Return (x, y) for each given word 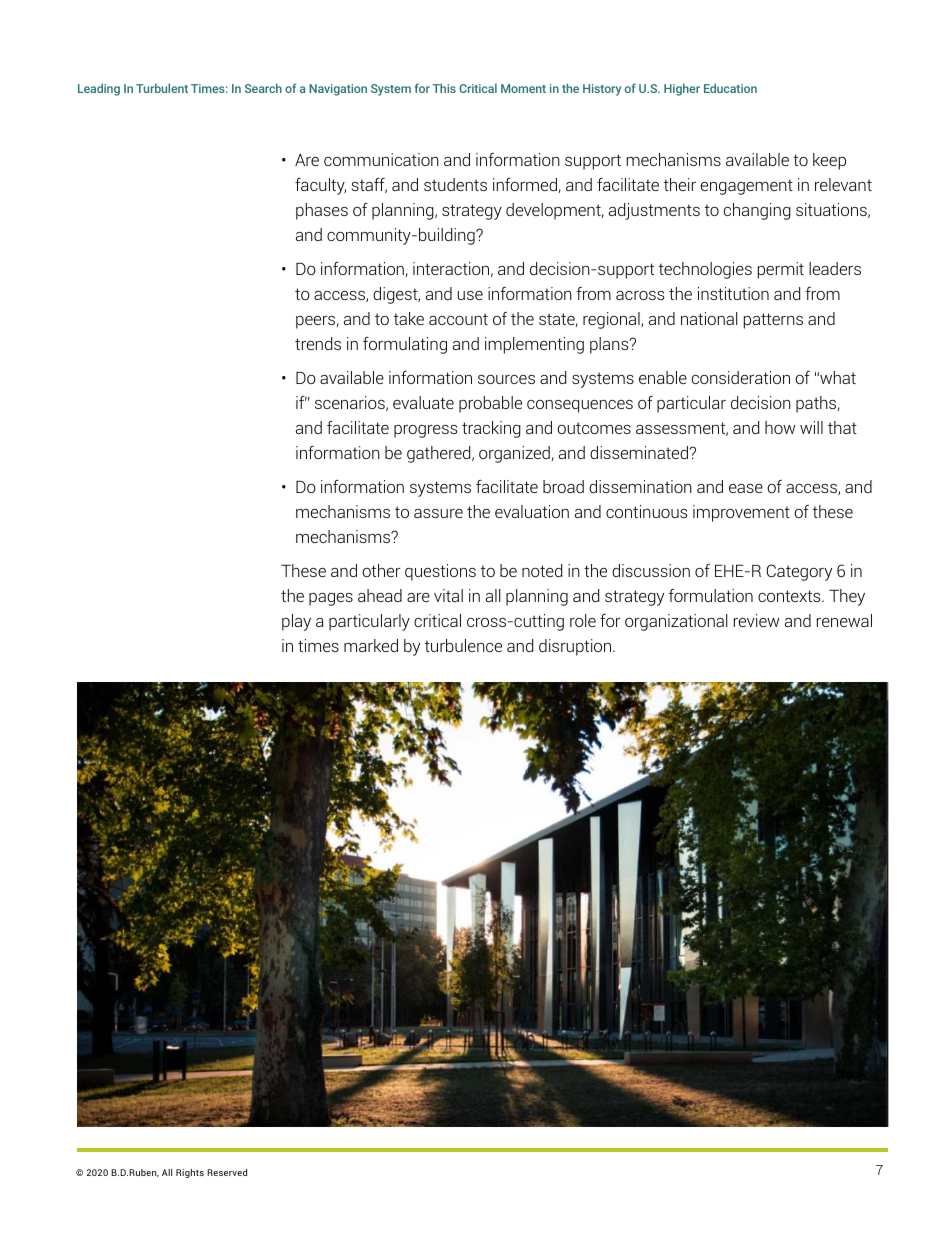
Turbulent (162, 88)
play (296, 622)
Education (730, 88)
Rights (190, 1173)
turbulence (463, 645)
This (444, 88)
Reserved (227, 1172)
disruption (576, 647)
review (756, 620)
